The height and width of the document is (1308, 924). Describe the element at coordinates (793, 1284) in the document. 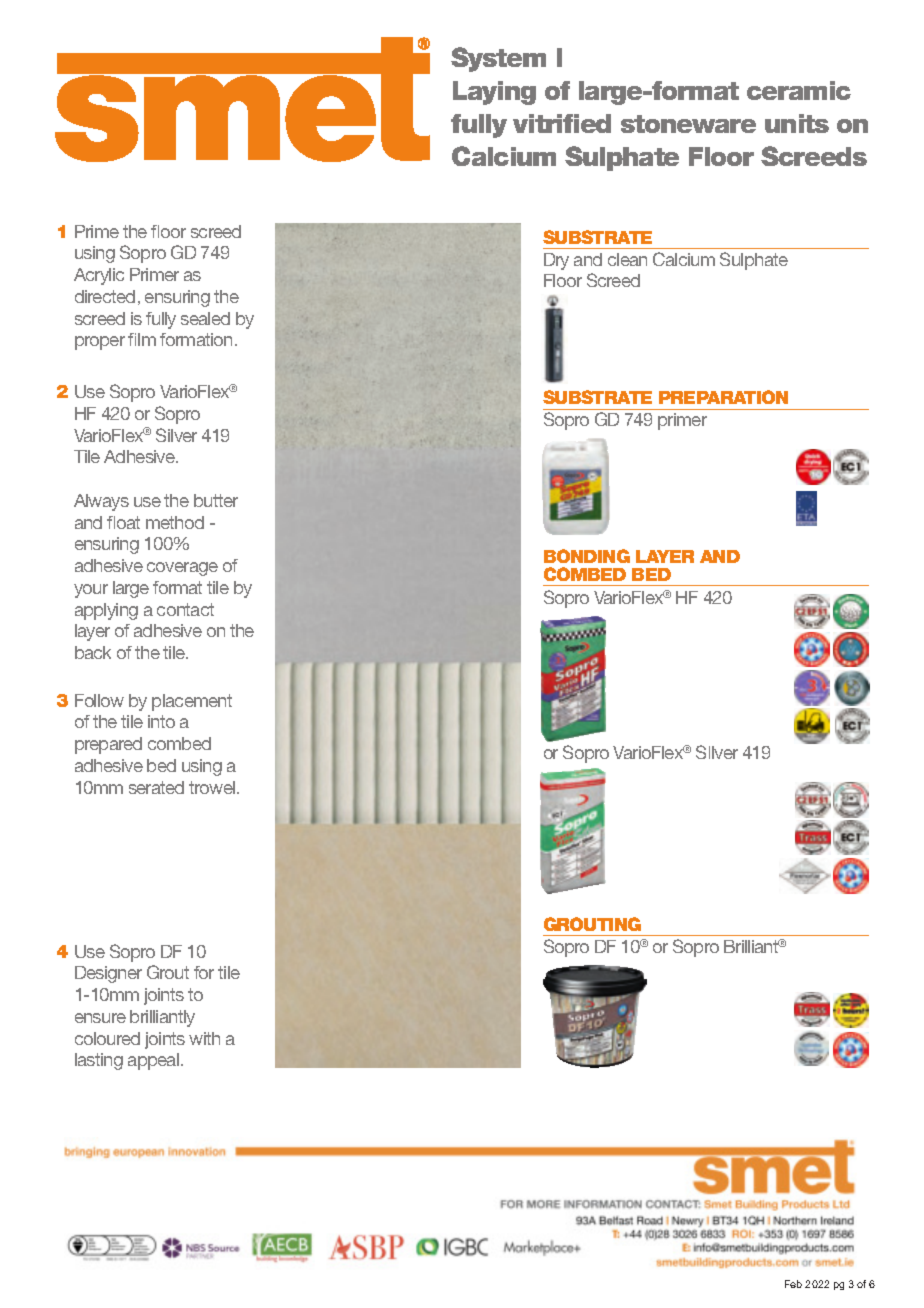

I see `Feb` at that location.
